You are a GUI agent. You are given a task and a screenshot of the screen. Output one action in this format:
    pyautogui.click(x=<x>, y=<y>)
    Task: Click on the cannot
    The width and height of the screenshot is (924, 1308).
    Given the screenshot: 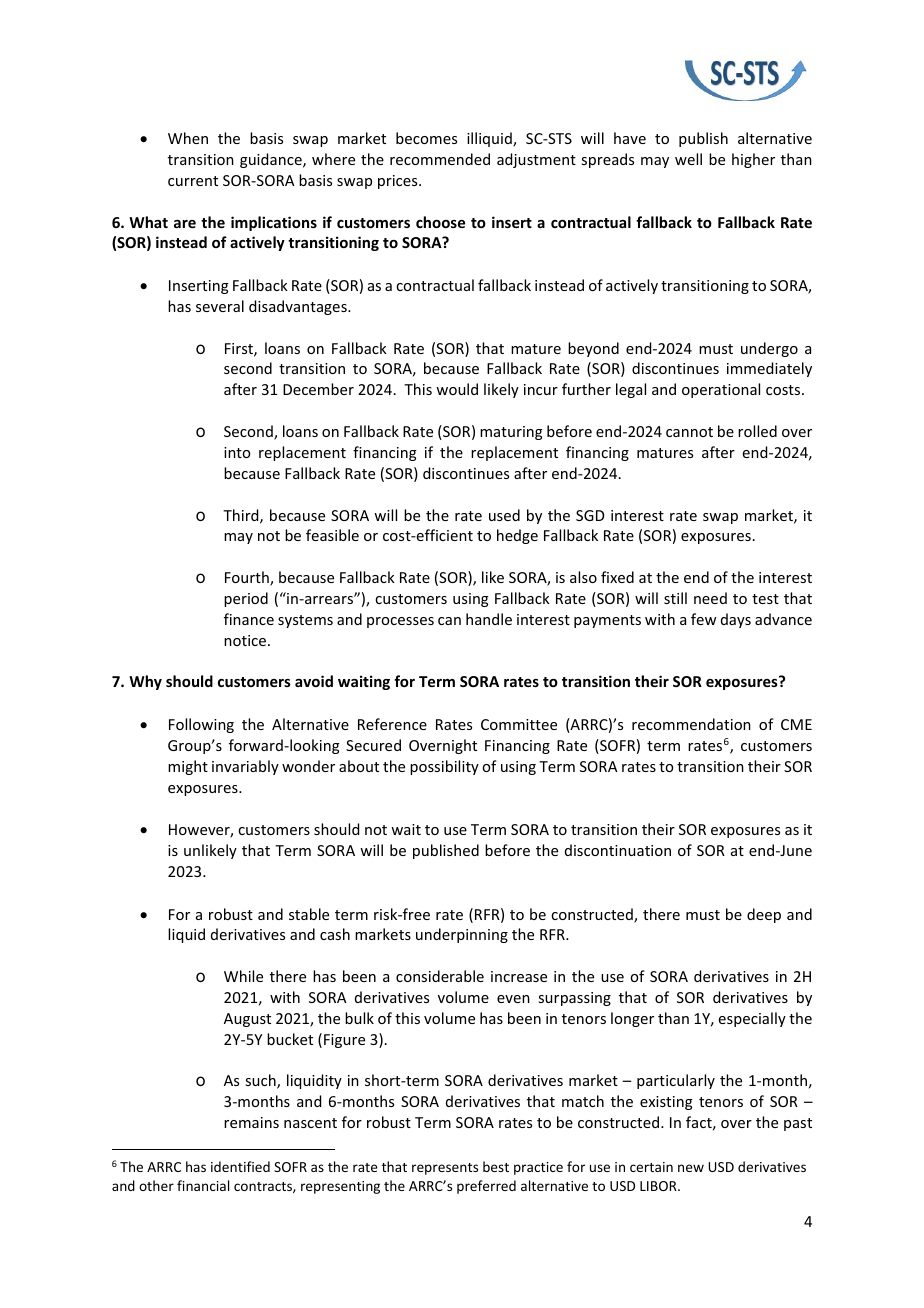 What is the action you would take?
    pyautogui.click(x=689, y=432)
